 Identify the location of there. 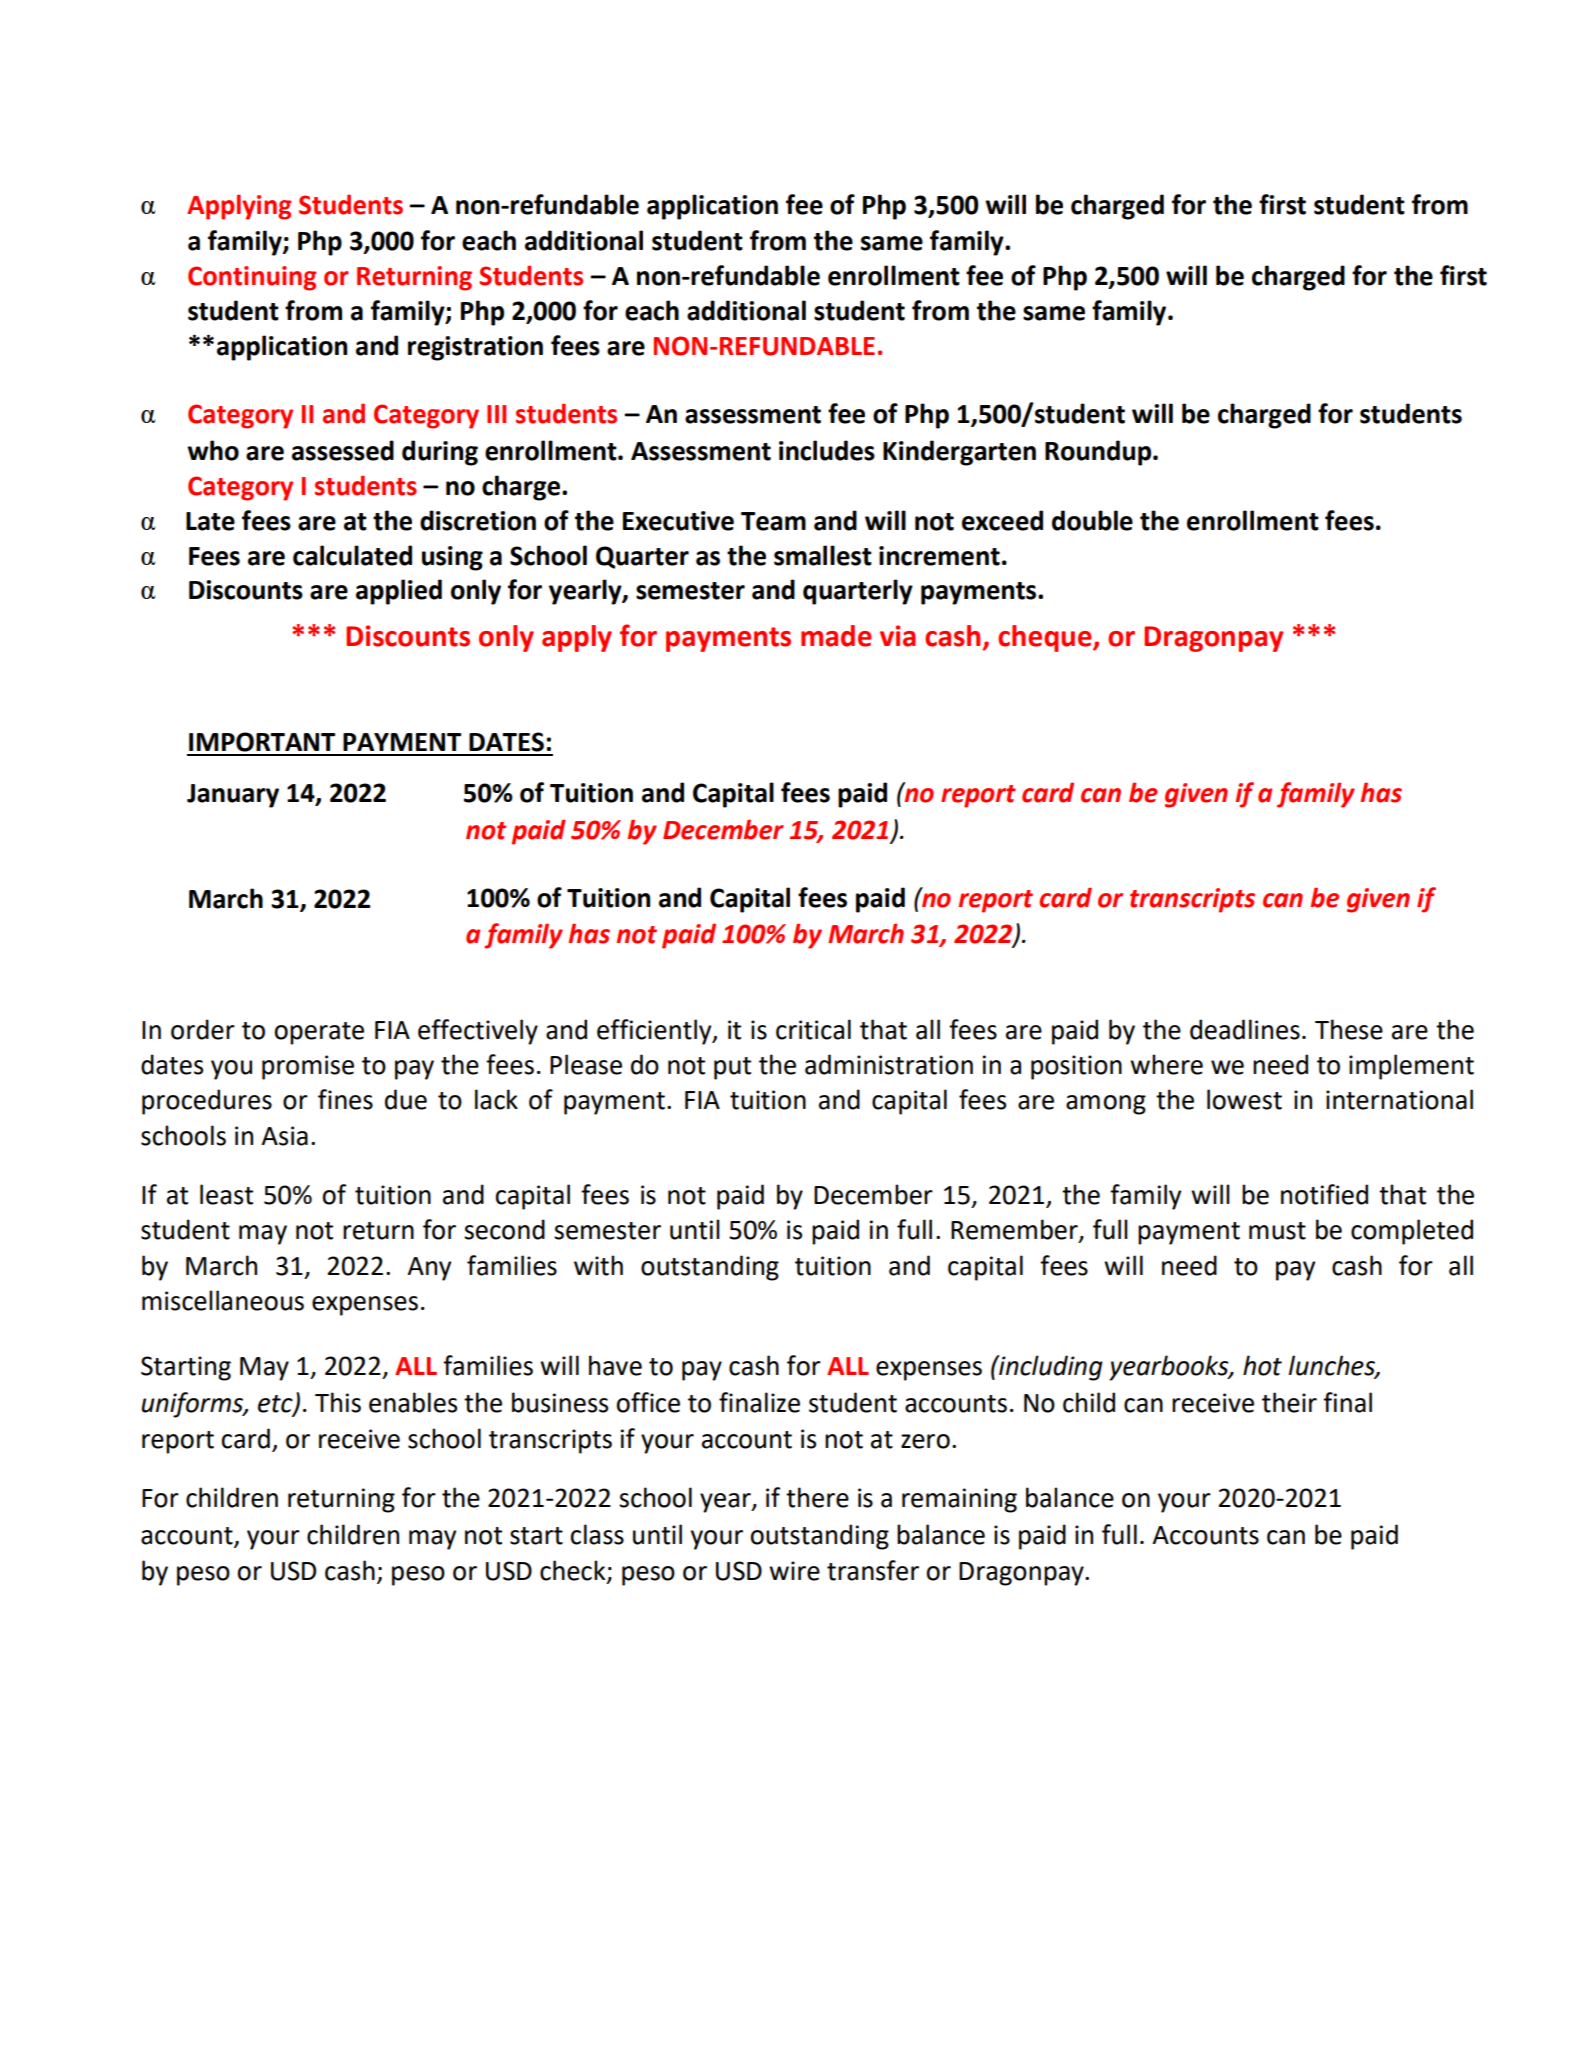
(817, 1497).
